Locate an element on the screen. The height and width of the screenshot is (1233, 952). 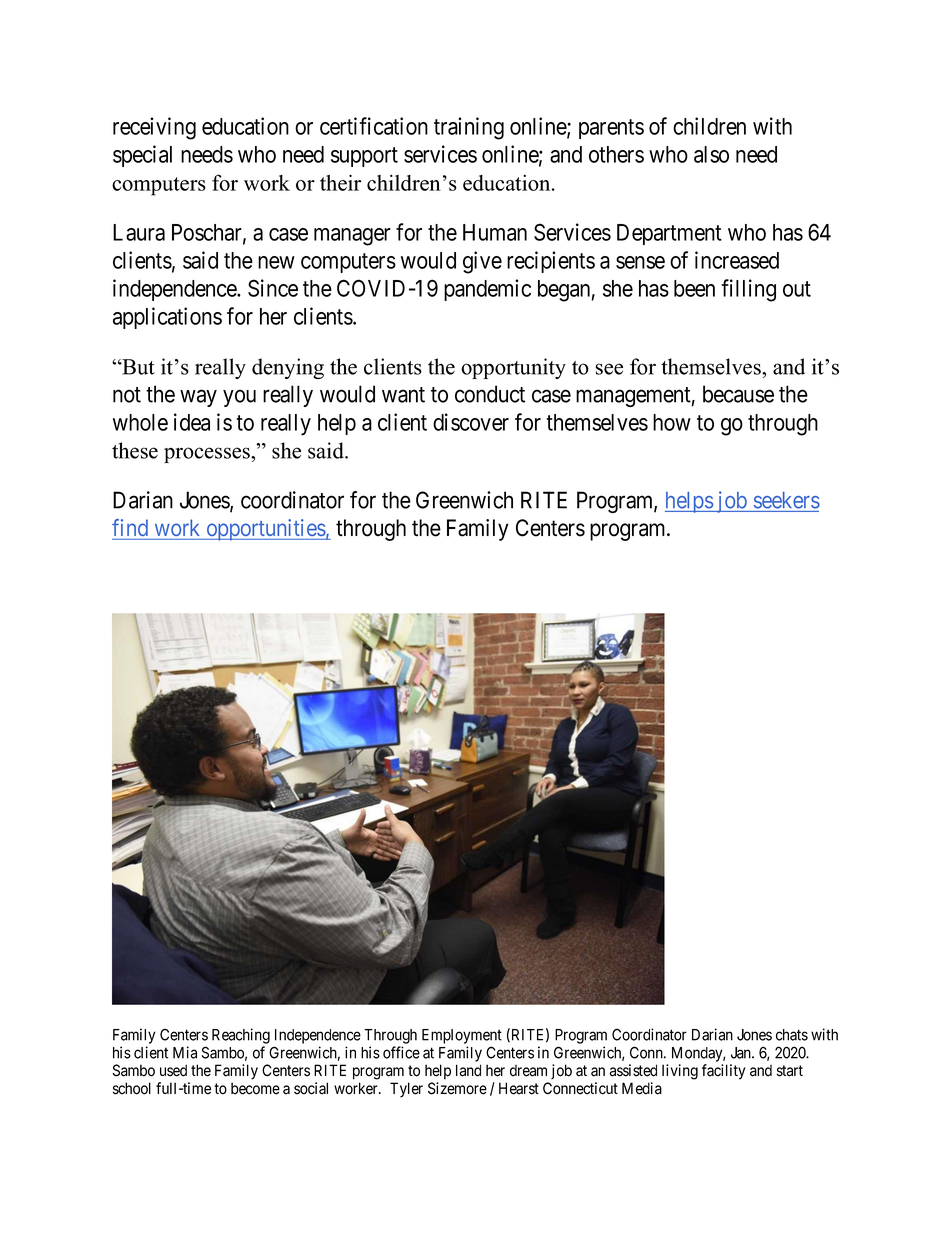
find is located at coordinates (130, 527).
